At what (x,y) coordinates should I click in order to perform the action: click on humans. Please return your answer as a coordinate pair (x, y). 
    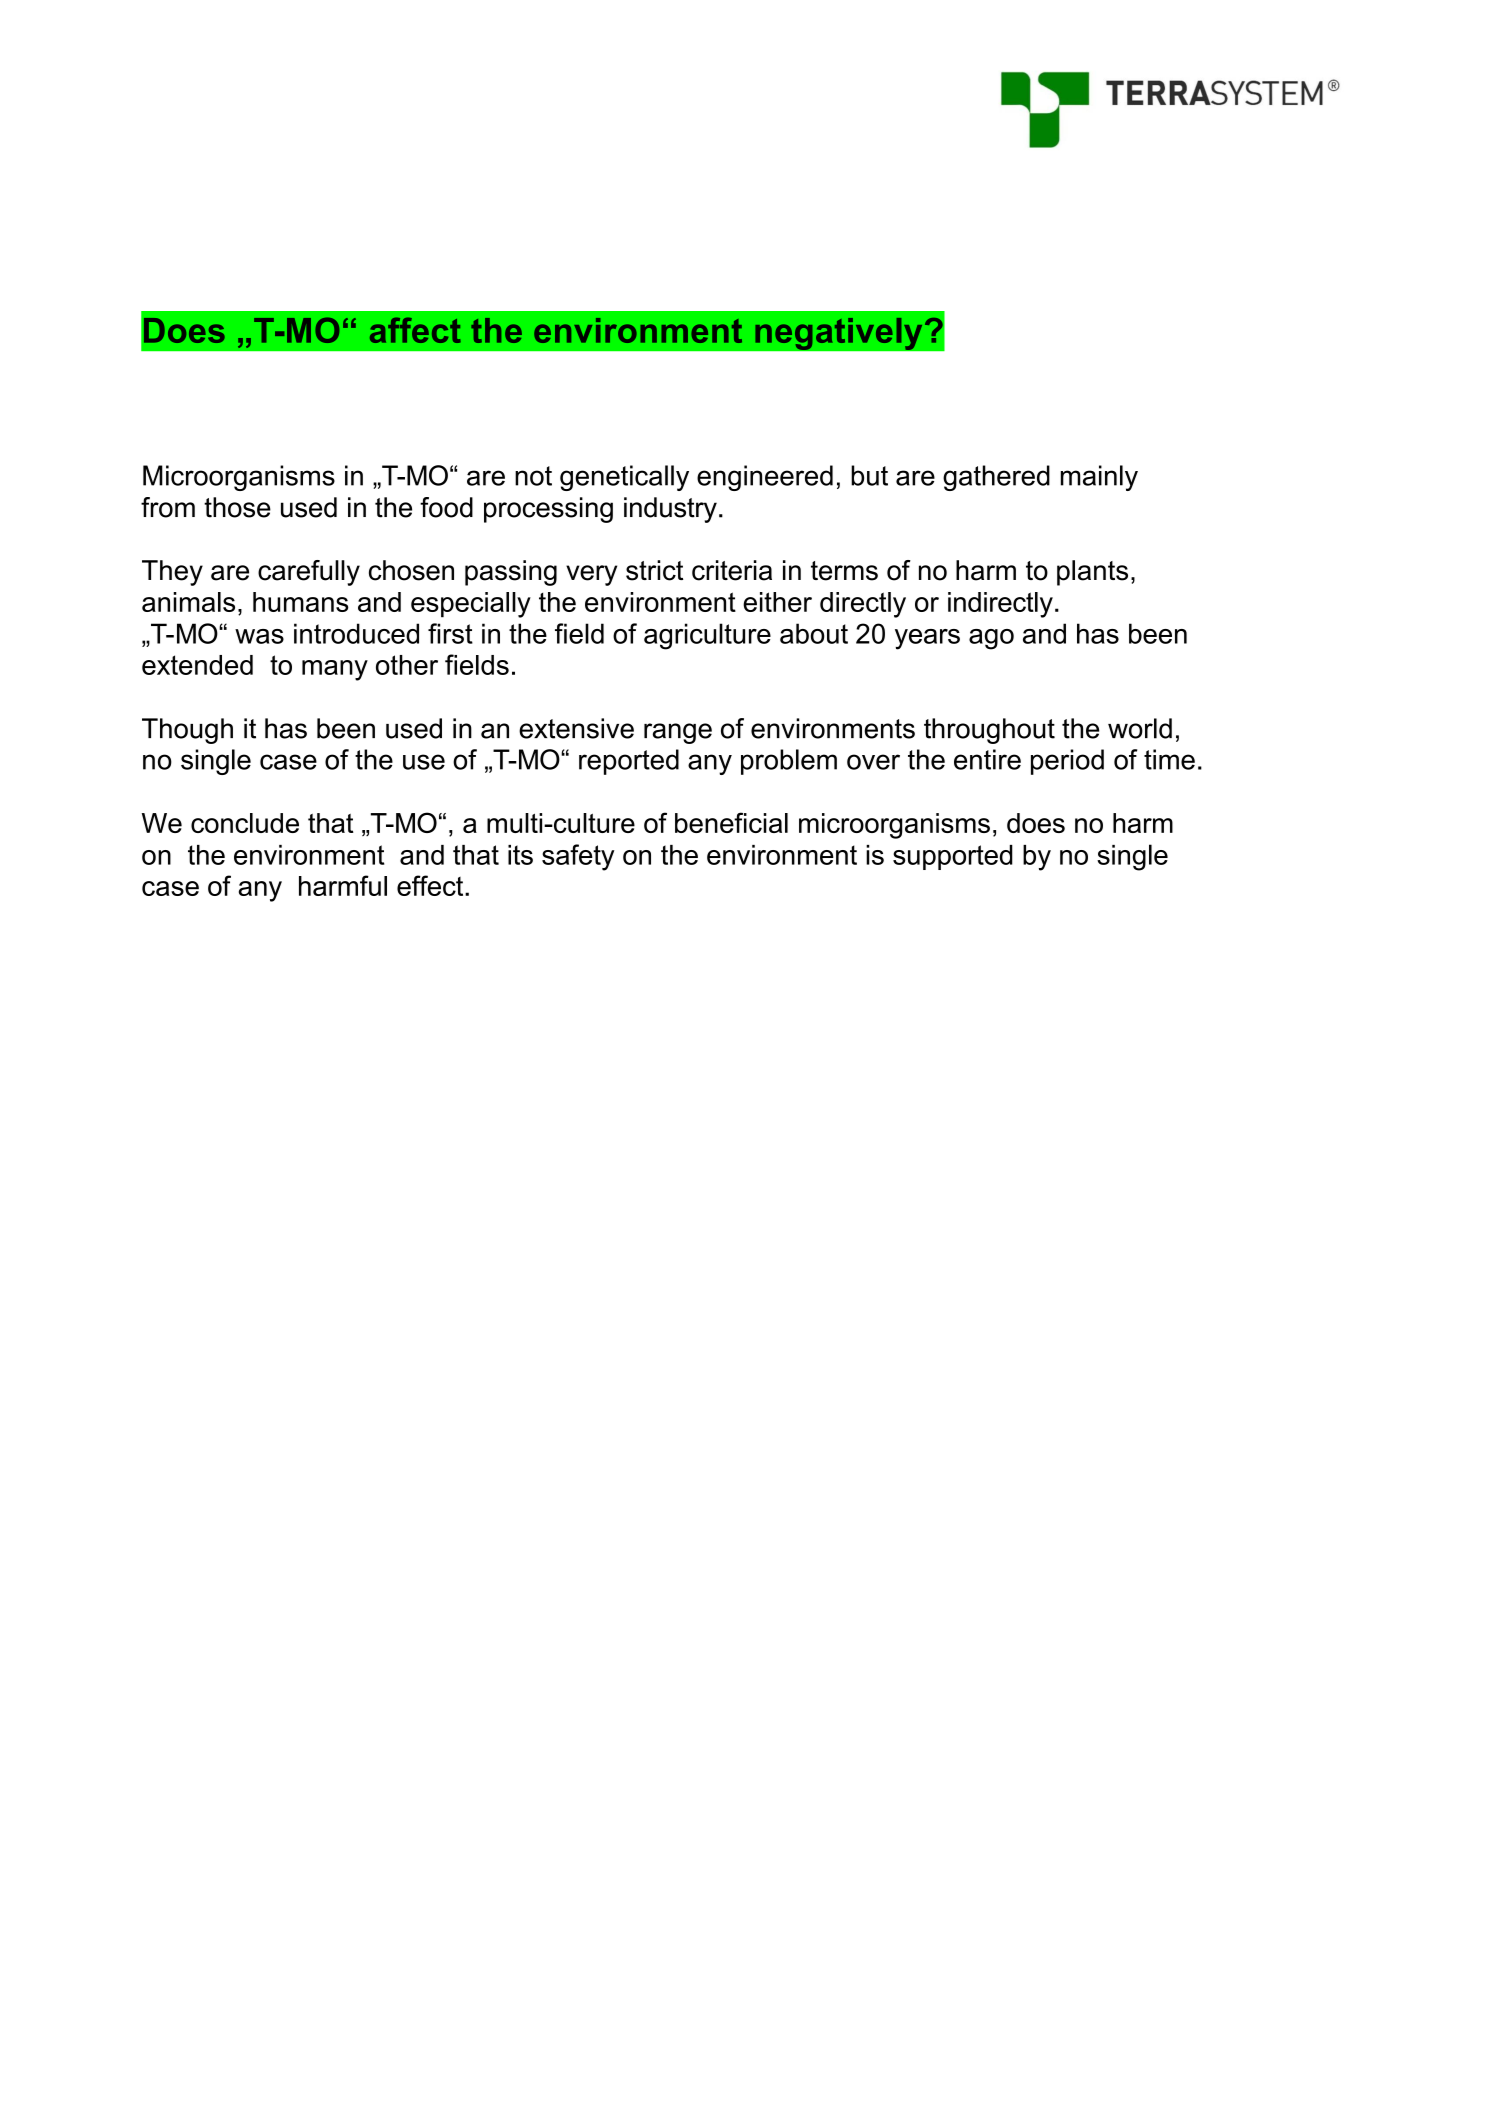
    Looking at the image, I should click on (301, 602).
